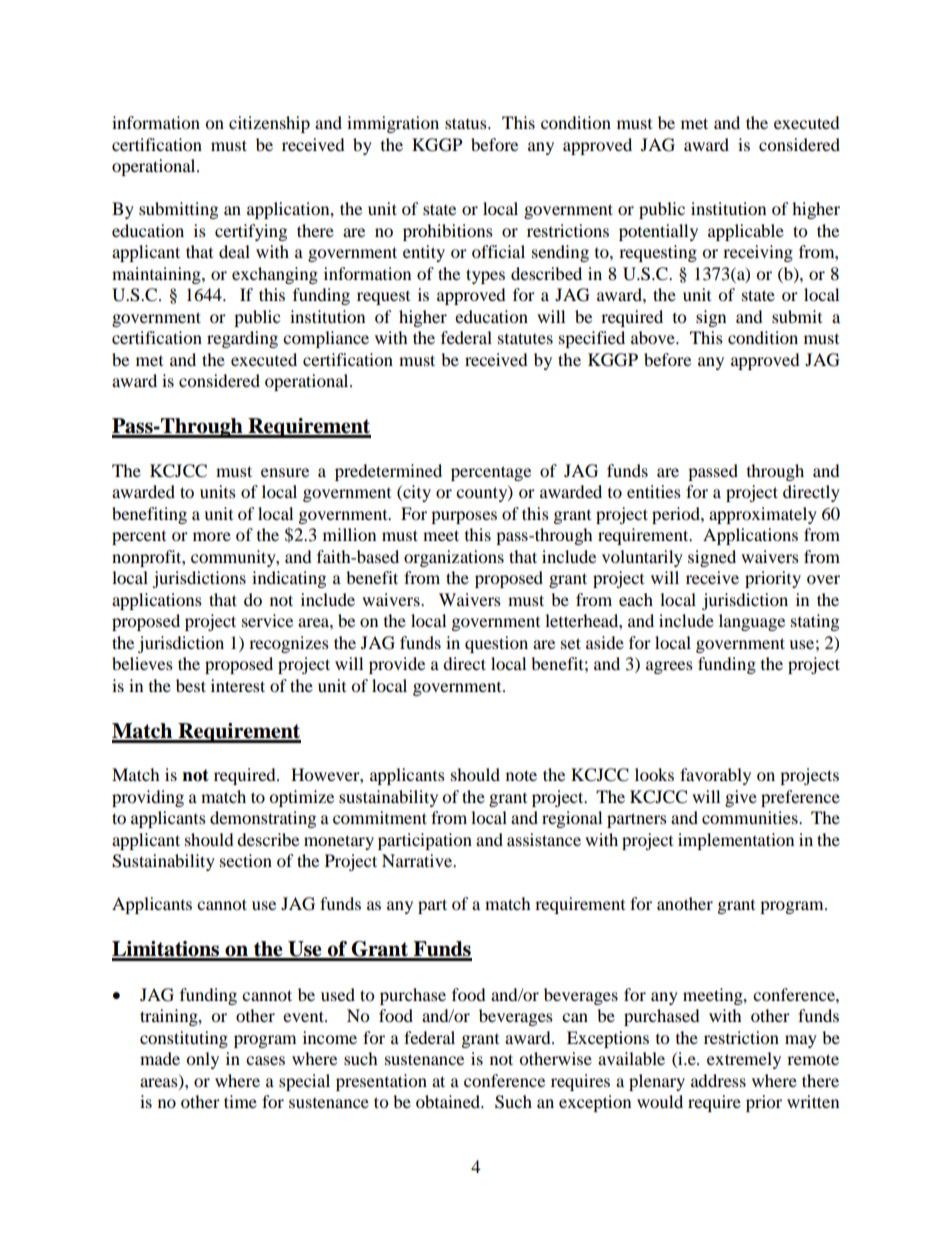 This image has width=952, height=1233. I want to click on language, so click(752, 622).
